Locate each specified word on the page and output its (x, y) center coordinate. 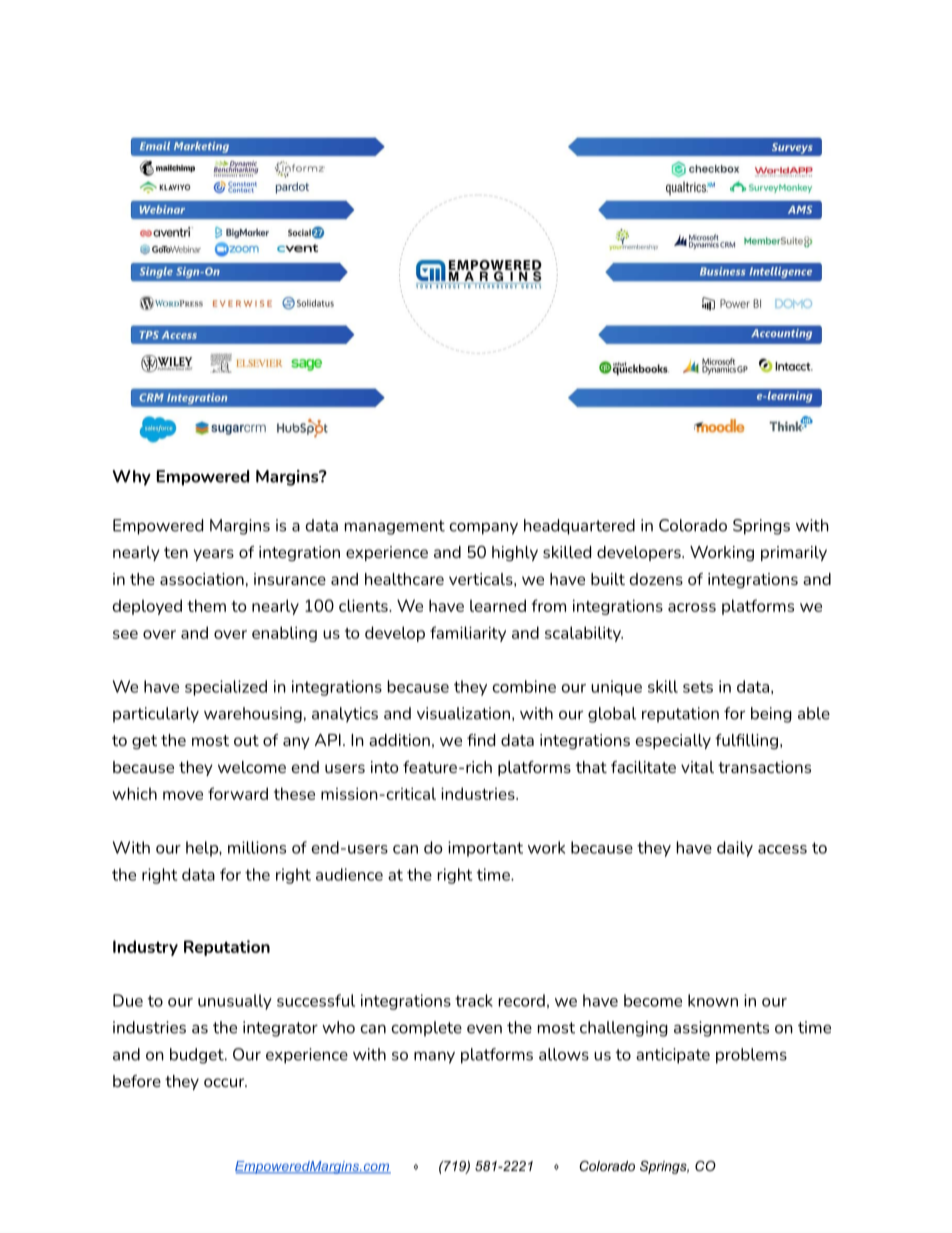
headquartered (579, 527)
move (183, 795)
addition (399, 740)
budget (198, 1056)
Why (132, 478)
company (484, 528)
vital (697, 767)
